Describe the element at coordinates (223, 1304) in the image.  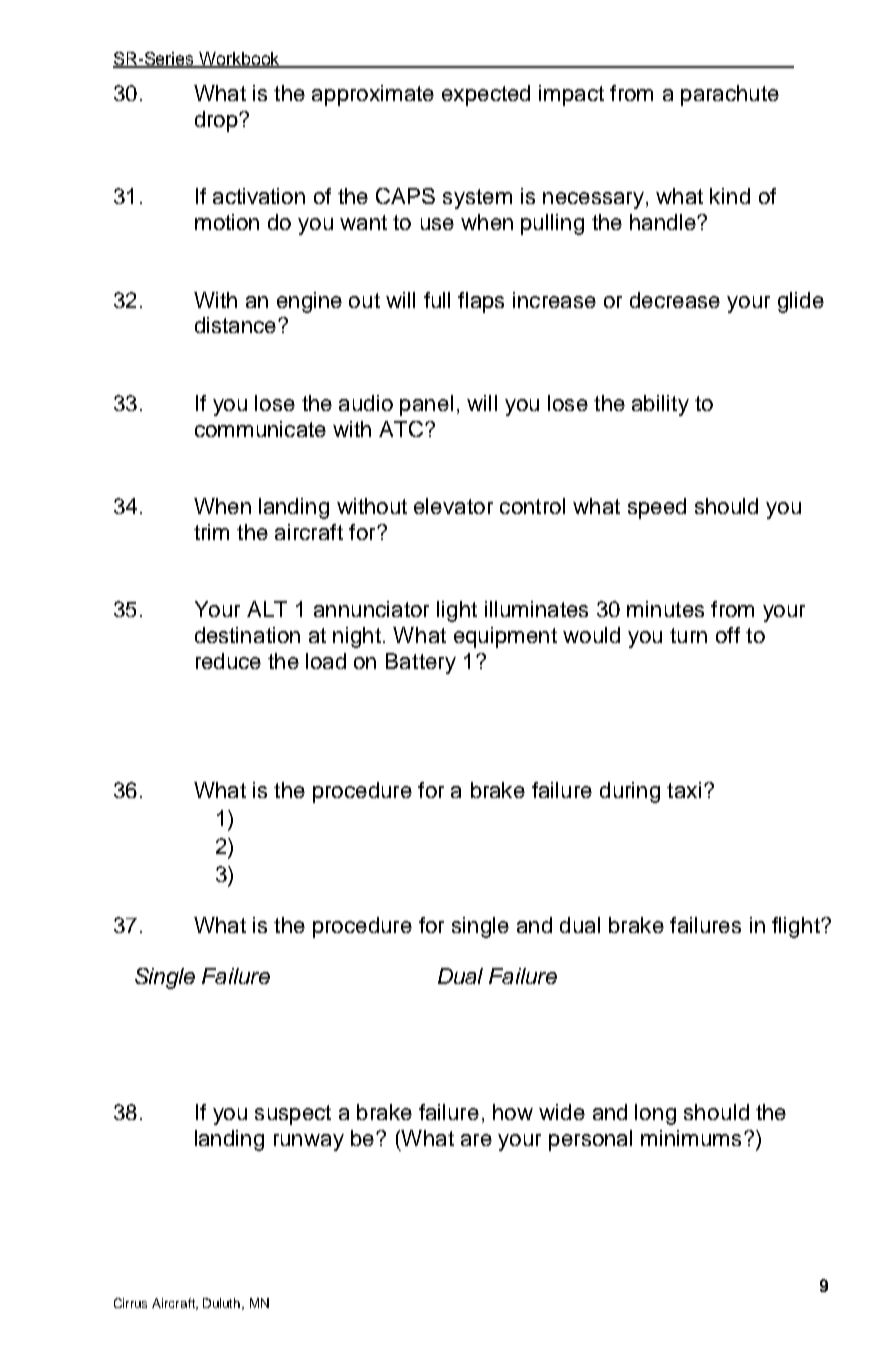
I see `Duluth` at that location.
